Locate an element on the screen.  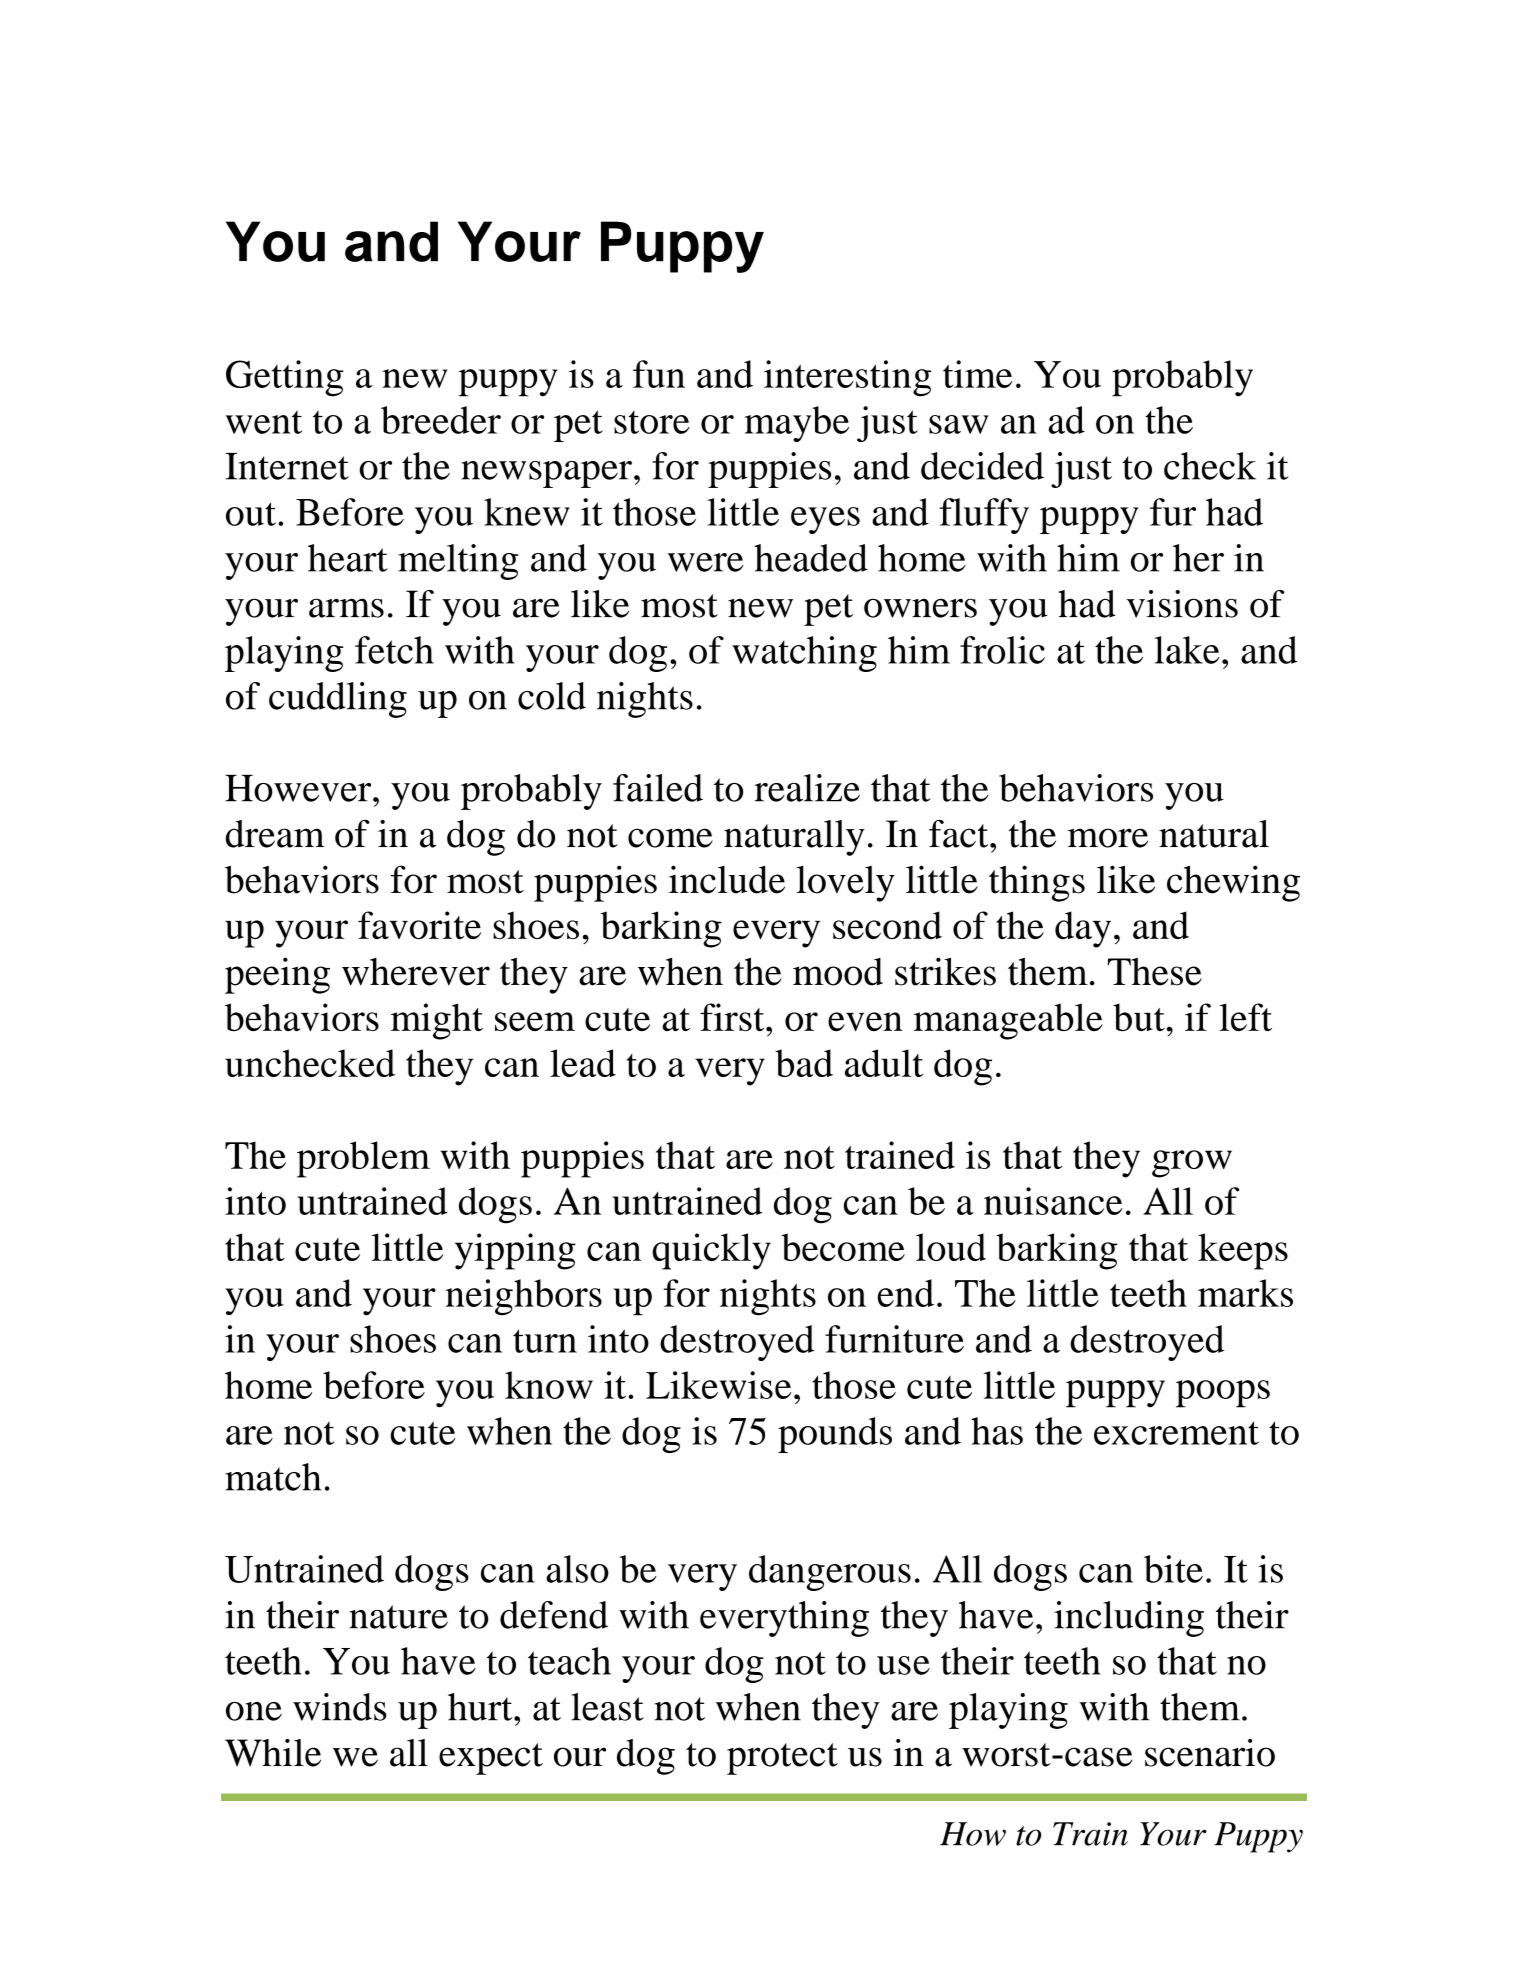
protect is located at coordinates (782, 1759).
